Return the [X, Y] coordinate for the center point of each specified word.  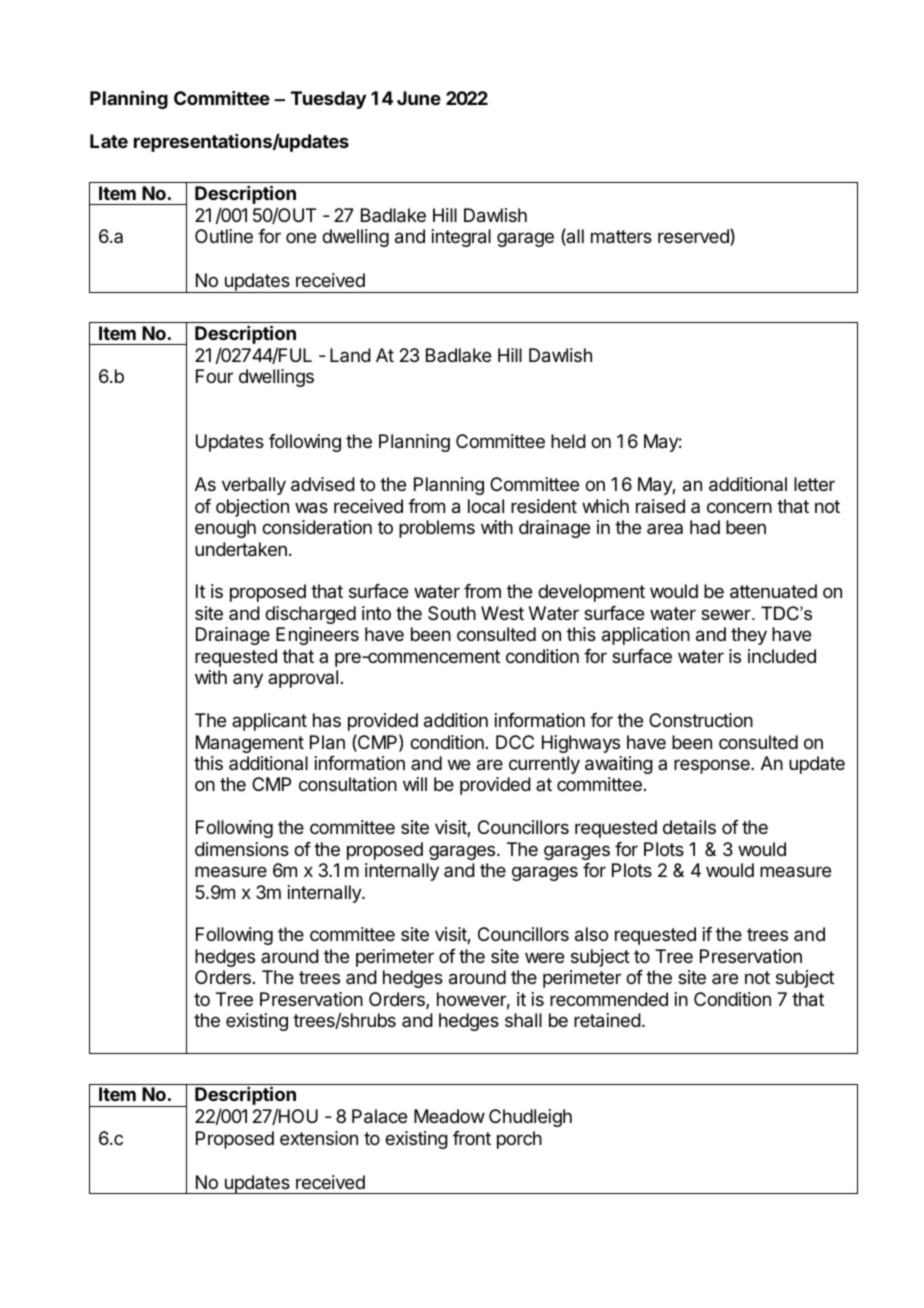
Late [109, 141]
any [248, 680]
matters [621, 237]
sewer [727, 614]
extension [319, 1138]
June [419, 98]
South [452, 613]
